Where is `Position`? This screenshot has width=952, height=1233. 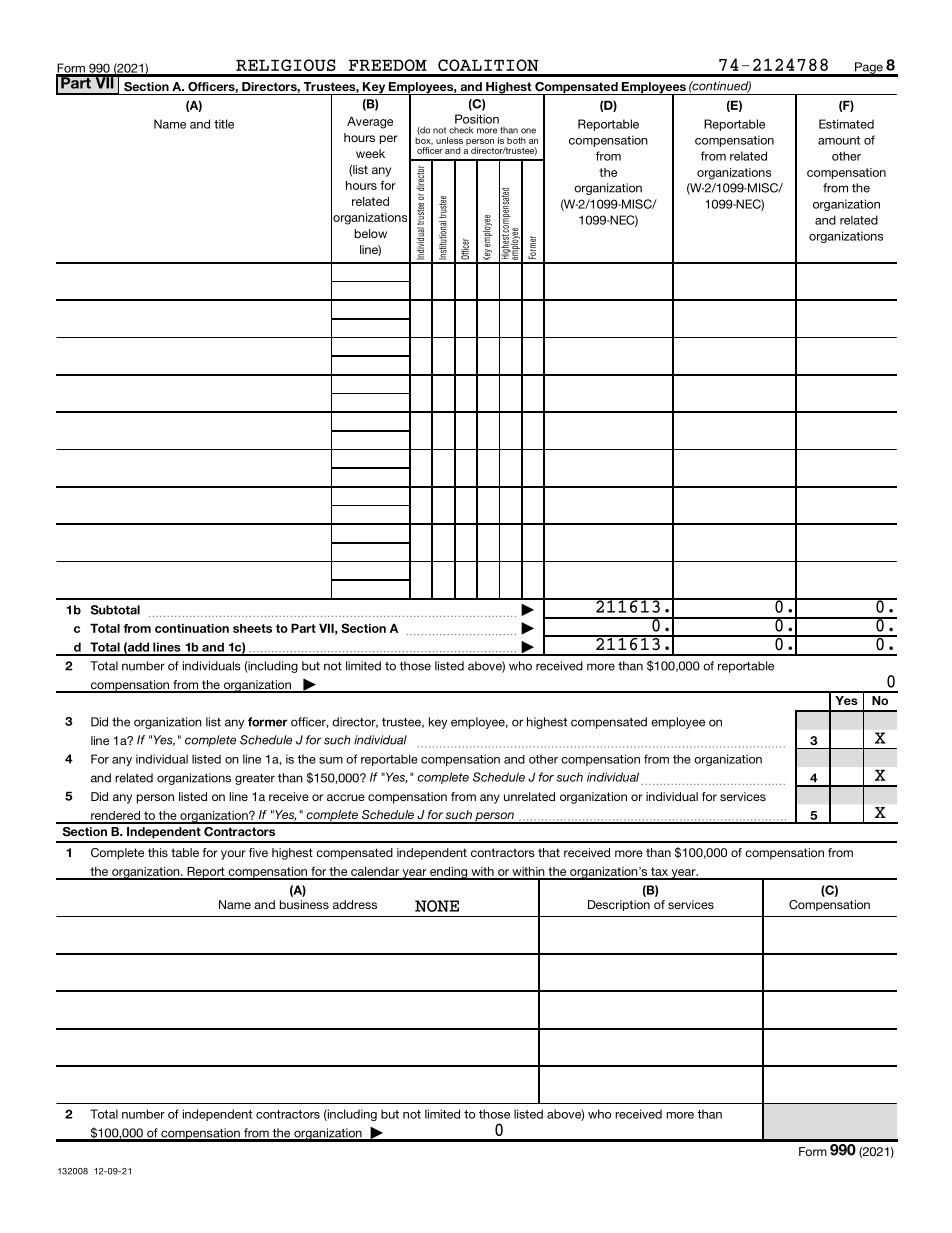
Position is located at coordinates (477, 119).
